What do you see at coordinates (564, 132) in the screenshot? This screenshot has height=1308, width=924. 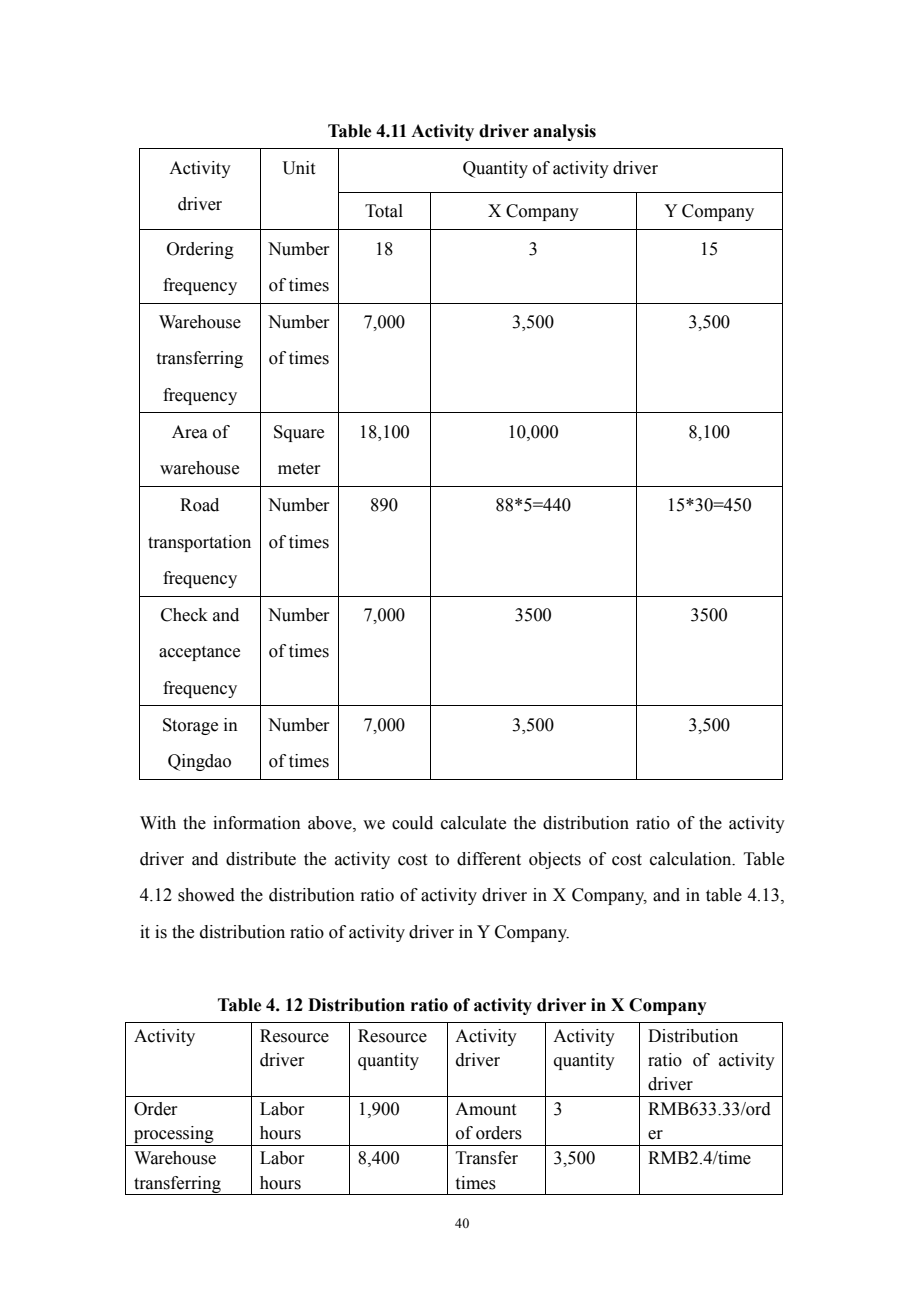 I see `analysis` at bounding box center [564, 132].
